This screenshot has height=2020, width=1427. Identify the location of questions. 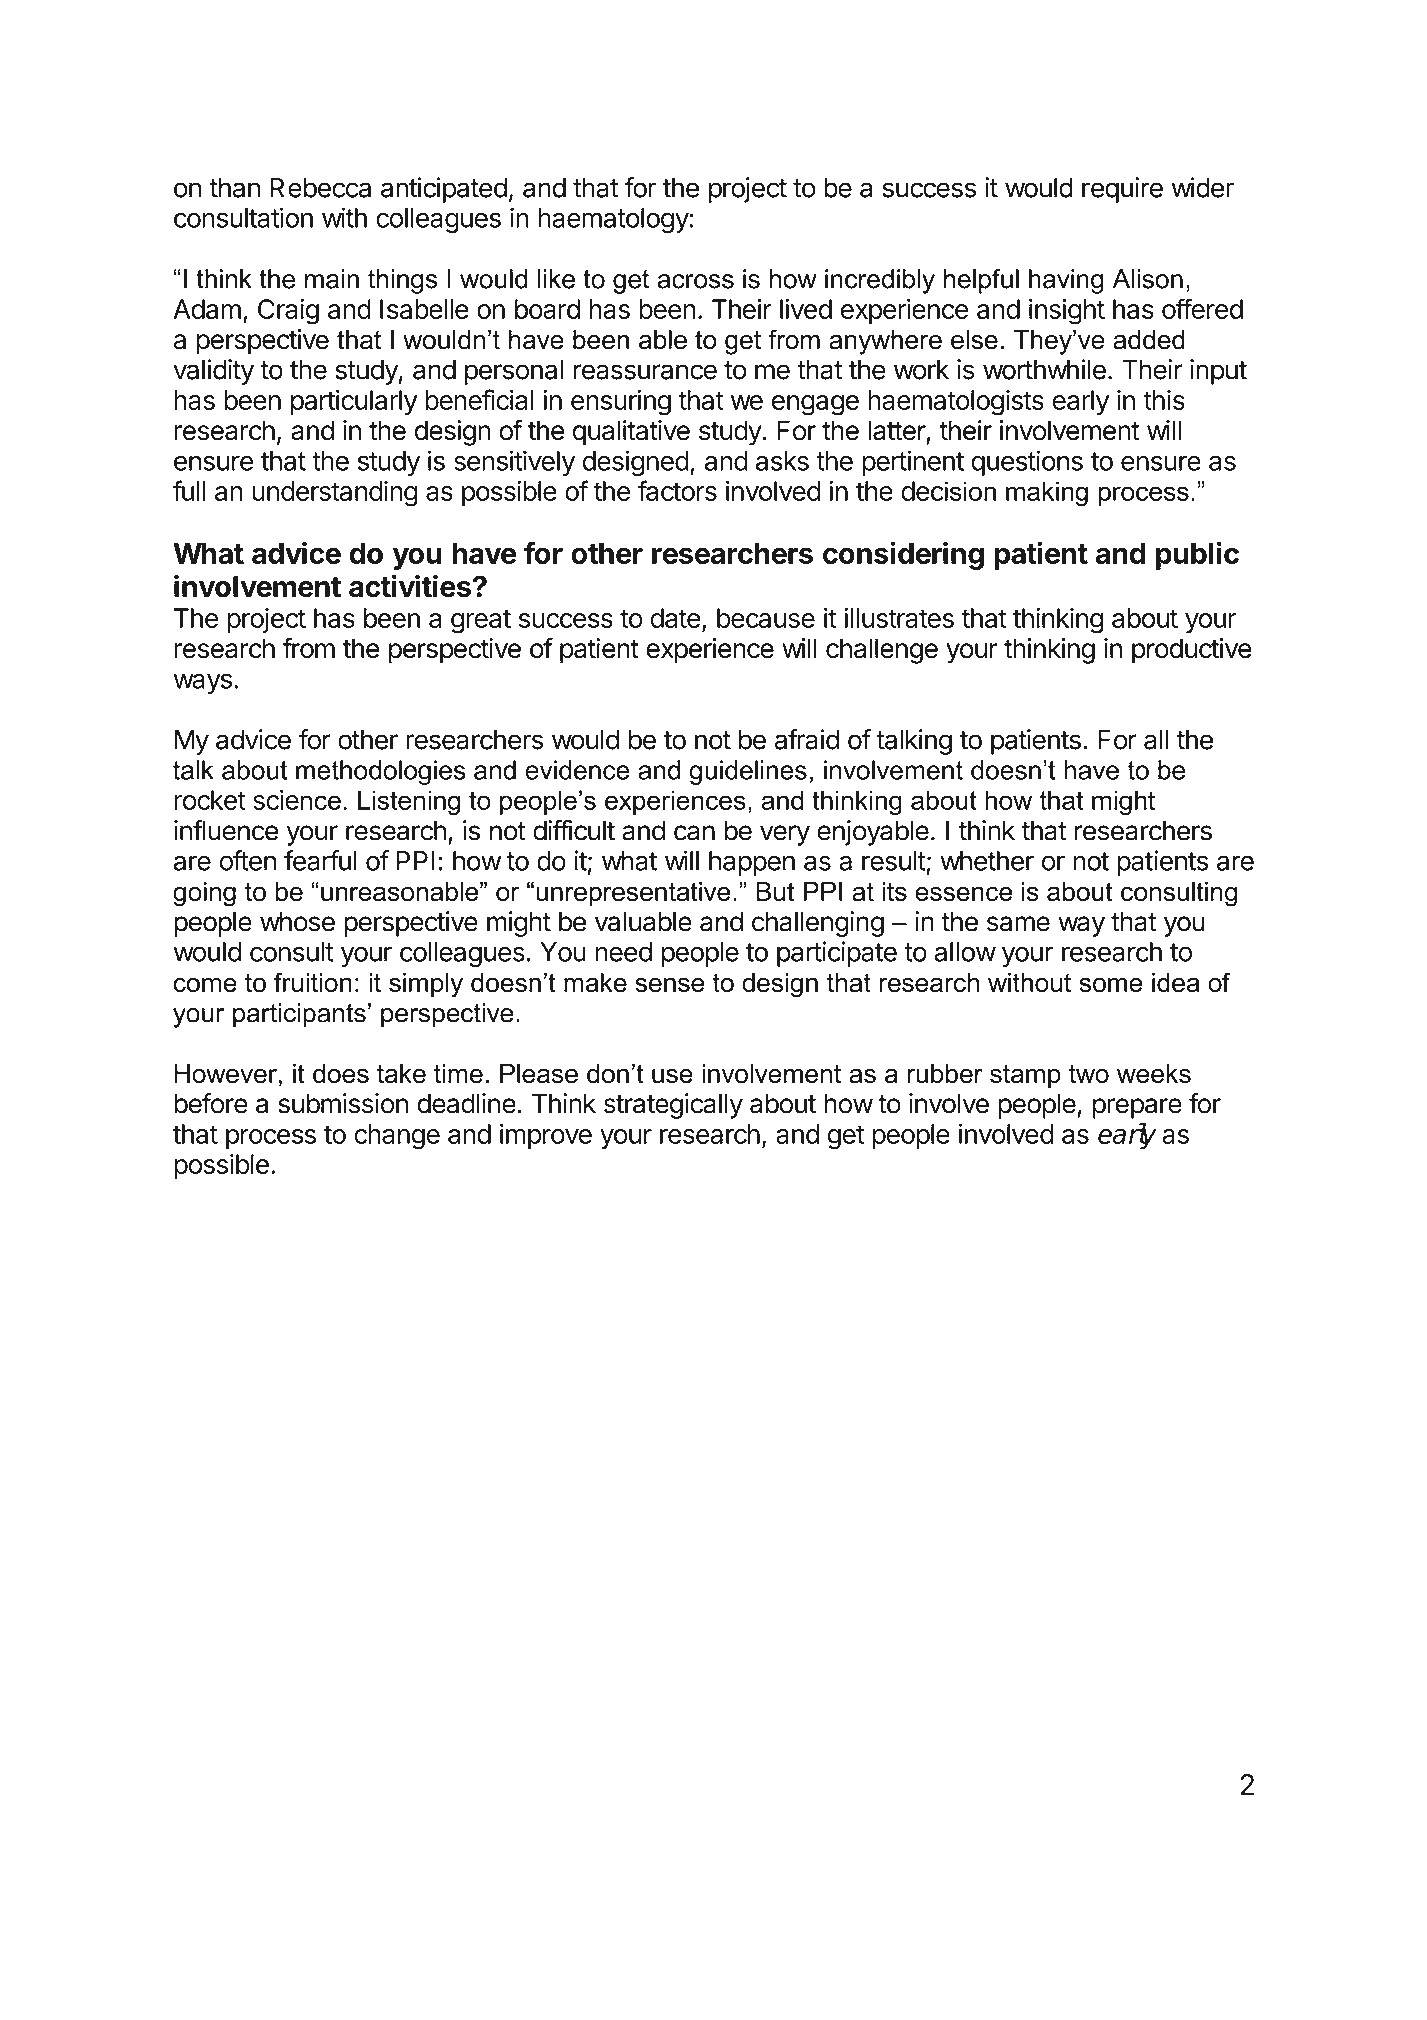
(1027, 463).
